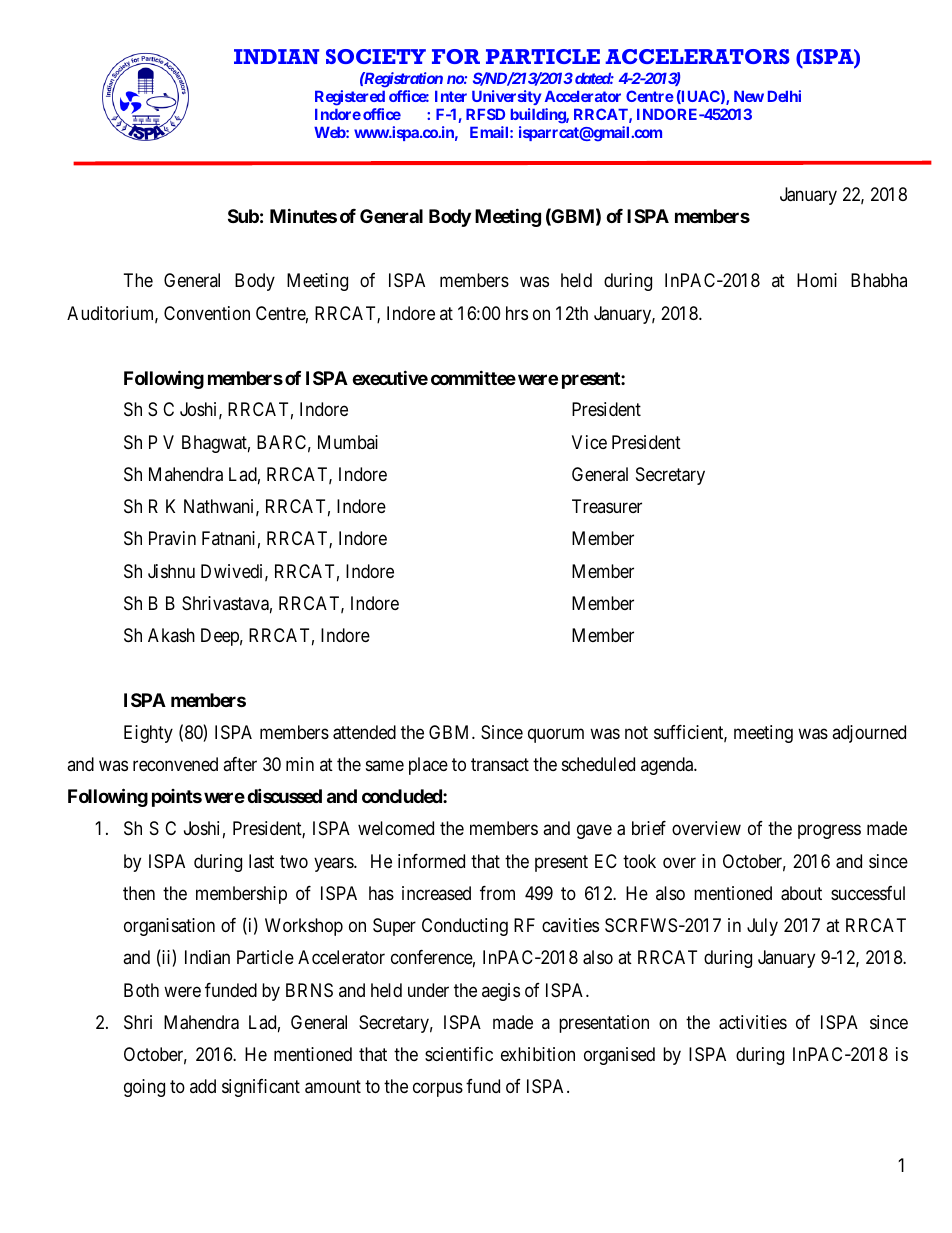  What do you see at coordinates (538, 1054) in the screenshot?
I see `exhibition` at bounding box center [538, 1054].
